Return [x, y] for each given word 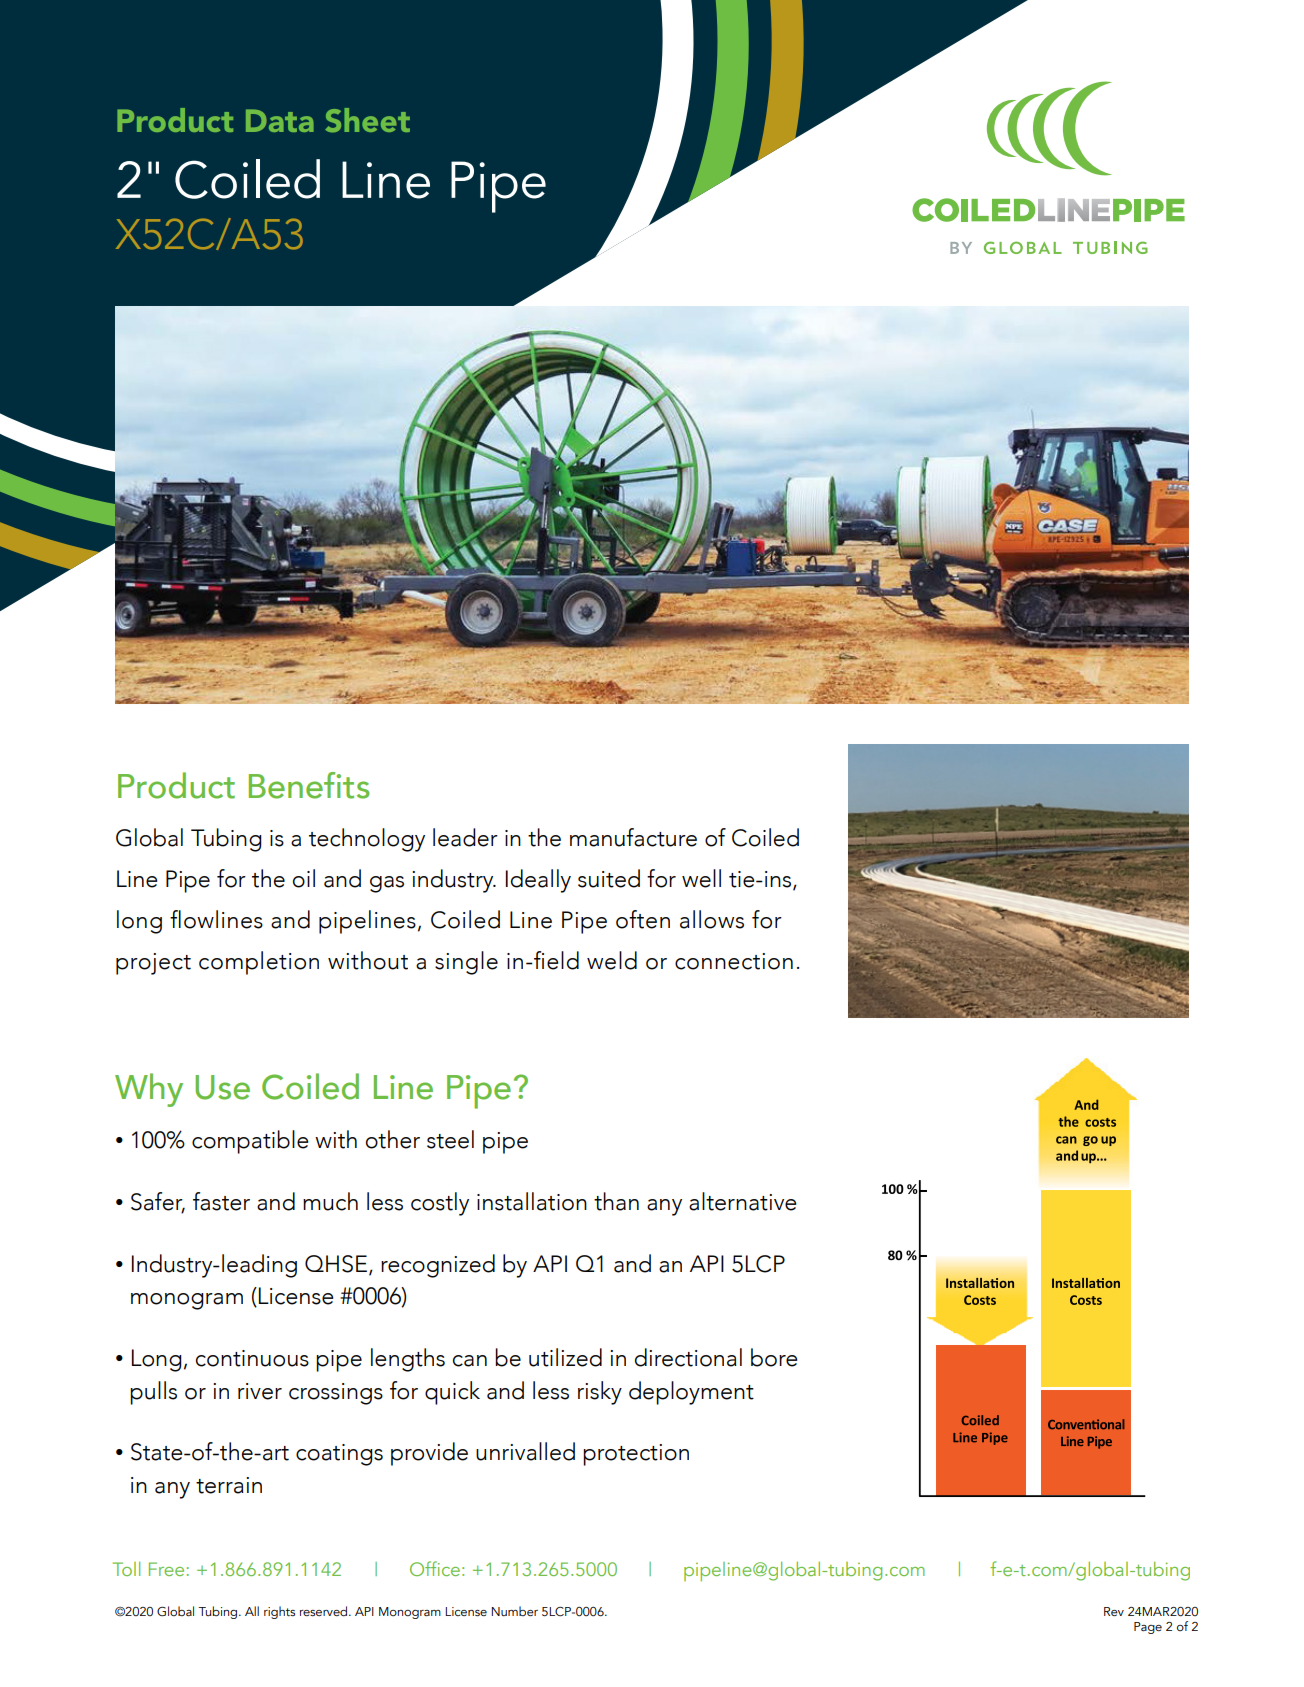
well [701, 878]
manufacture [633, 837]
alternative [742, 1201]
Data [280, 120]
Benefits [309, 785]
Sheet [367, 120]
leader [465, 837]
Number [514, 1611]
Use [222, 1087]
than [616, 1201]
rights [279, 1612]
